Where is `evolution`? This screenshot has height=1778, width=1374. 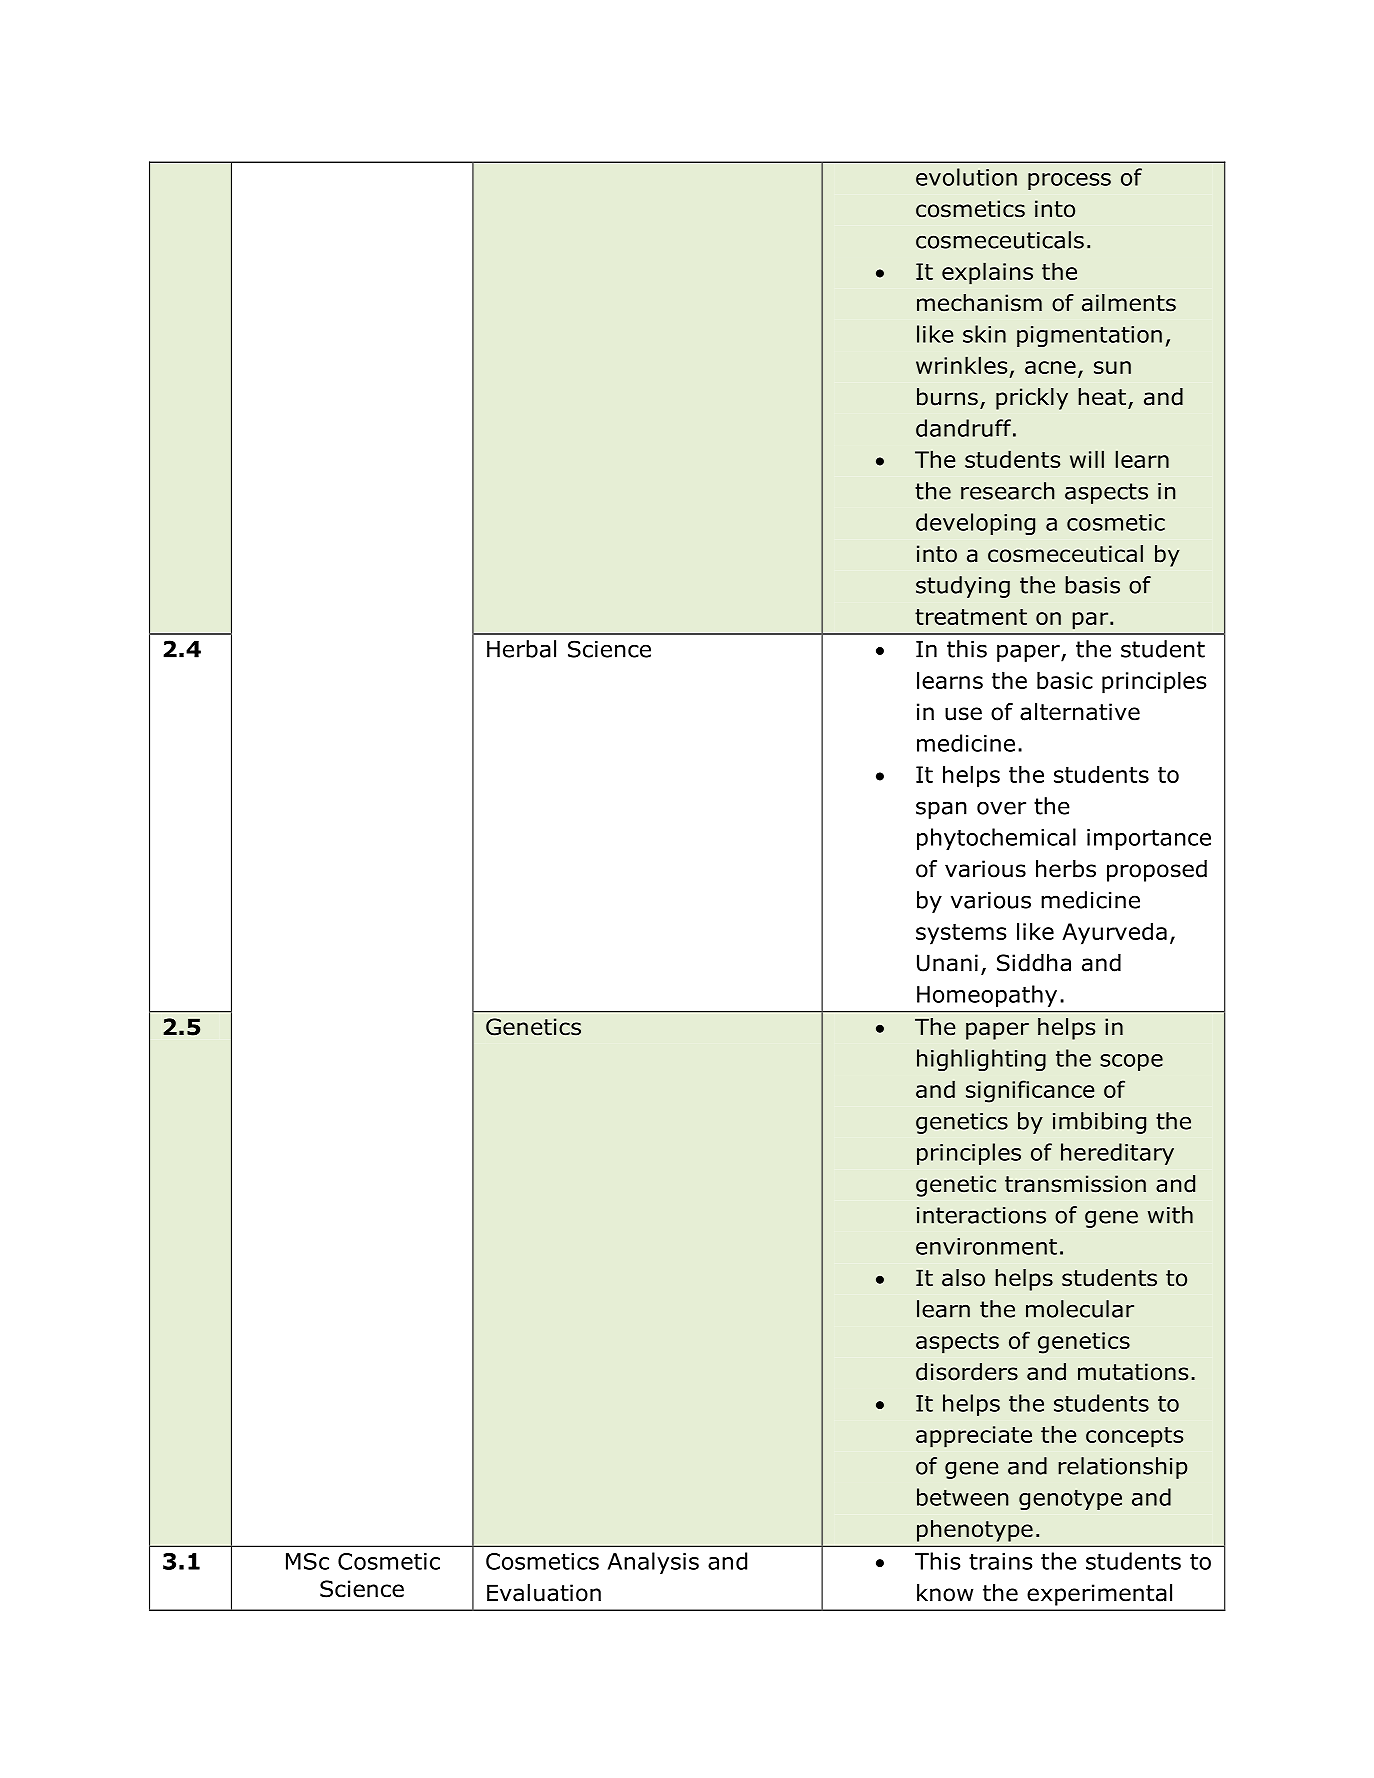 evolution is located at coordinates (966, 177).
